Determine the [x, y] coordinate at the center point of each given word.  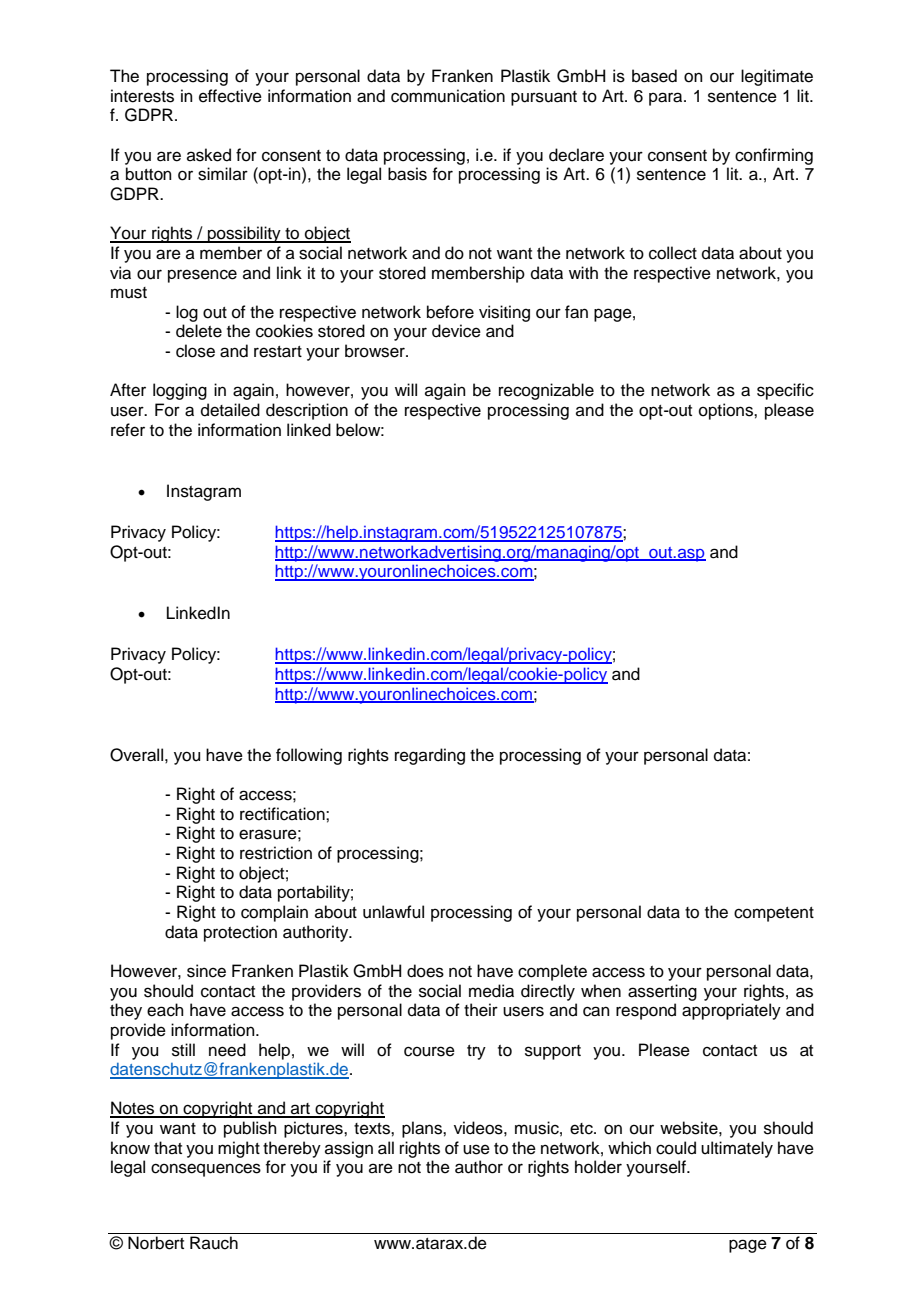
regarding [430, 756]
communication [448, 96]
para [667, 99]
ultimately [737, 1149]
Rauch [214, 1243]
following [309, 756]
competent [774, 914]
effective [230, 96]
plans [423, 1129]
